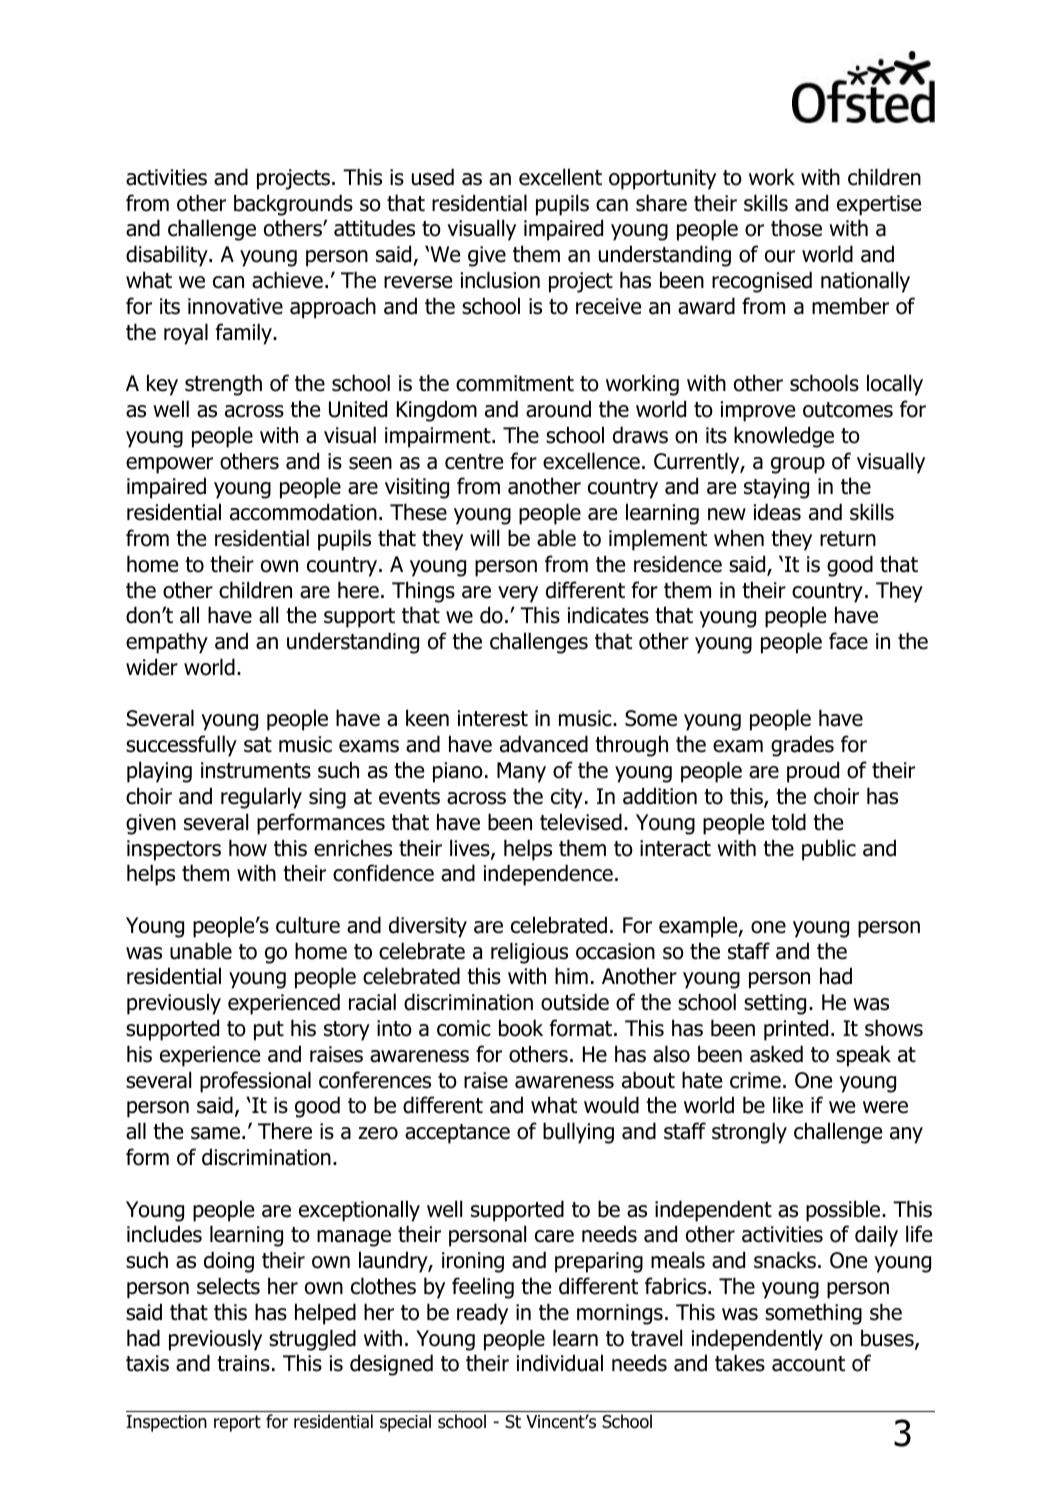 This screenshot has height=1499, width=1060. Describe the element at coordinates (293, 205) in the screenshot. I see `backgrounds` at that location.
